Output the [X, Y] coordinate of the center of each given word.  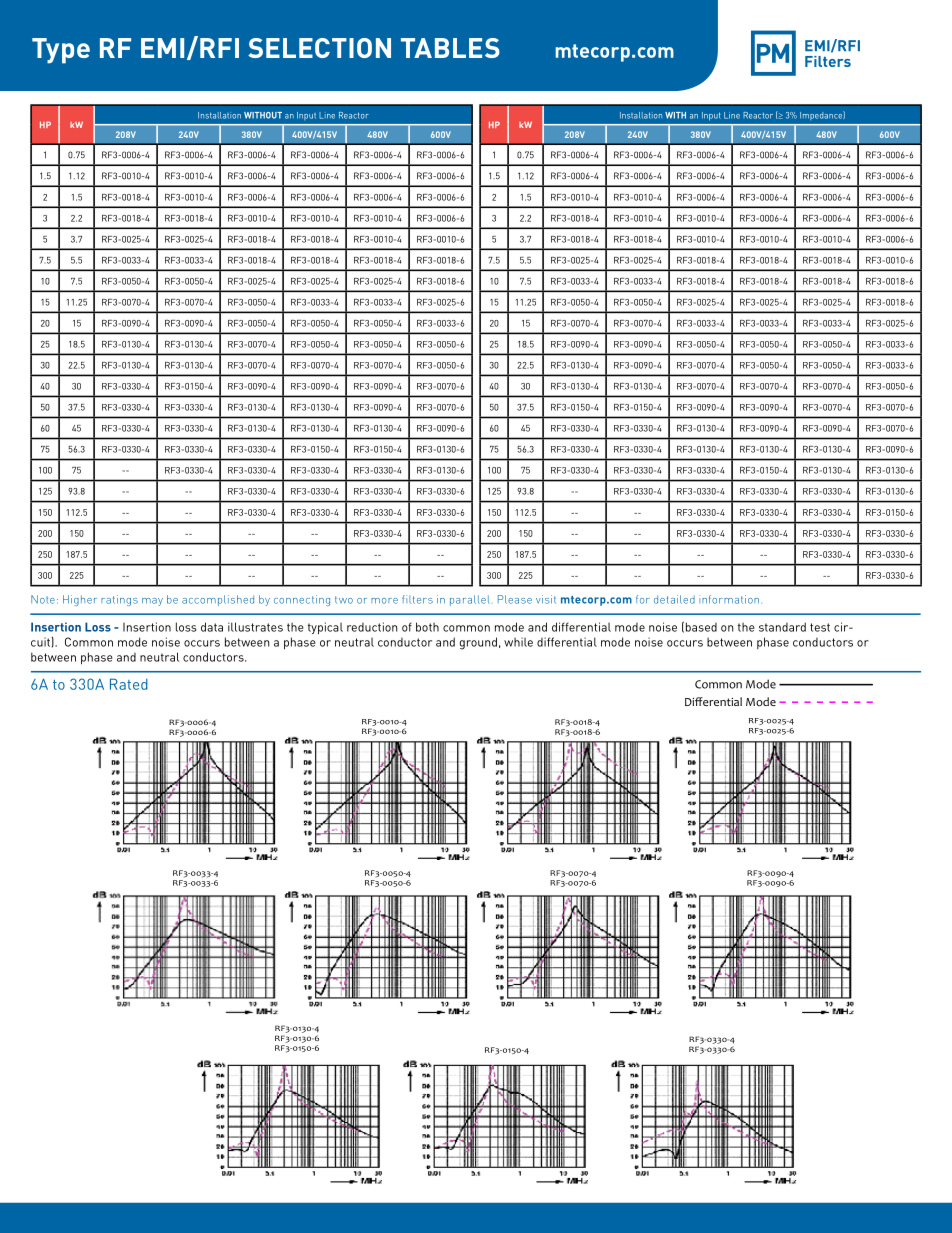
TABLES [450, 48]
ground [478, 643]
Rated [129, 684]
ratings [119, 600]
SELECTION [319, 48]
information [729, 599]
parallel [470, 600]
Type [61, 51]
